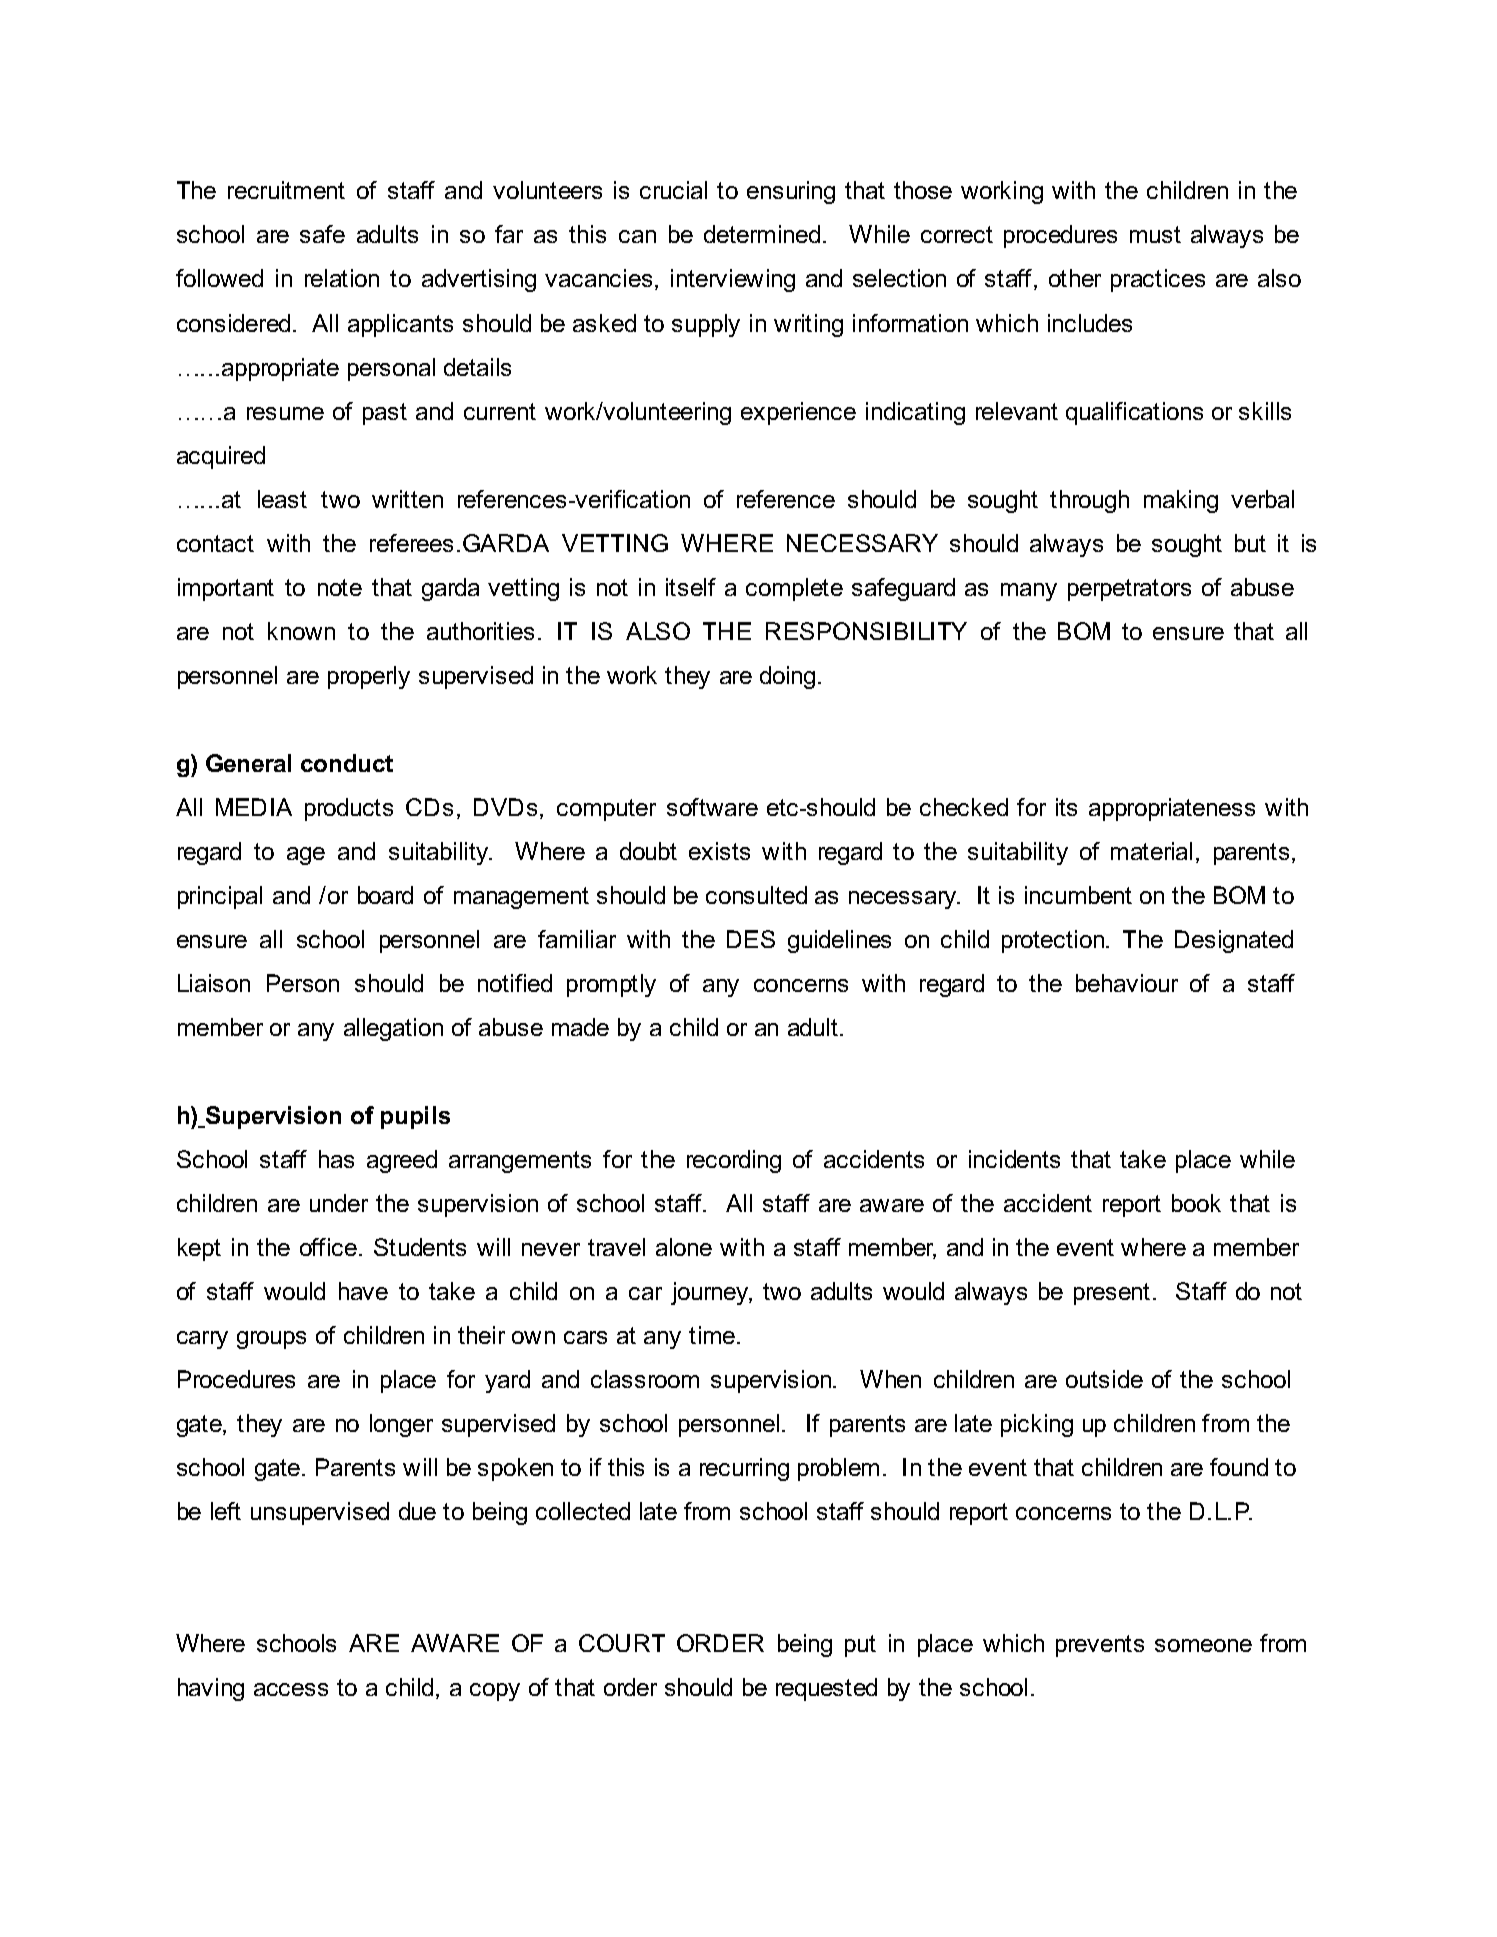  What do you see at coordinates (756, 895) in the screenshot?
I see `consulted` at bounding box center [756, 895].
